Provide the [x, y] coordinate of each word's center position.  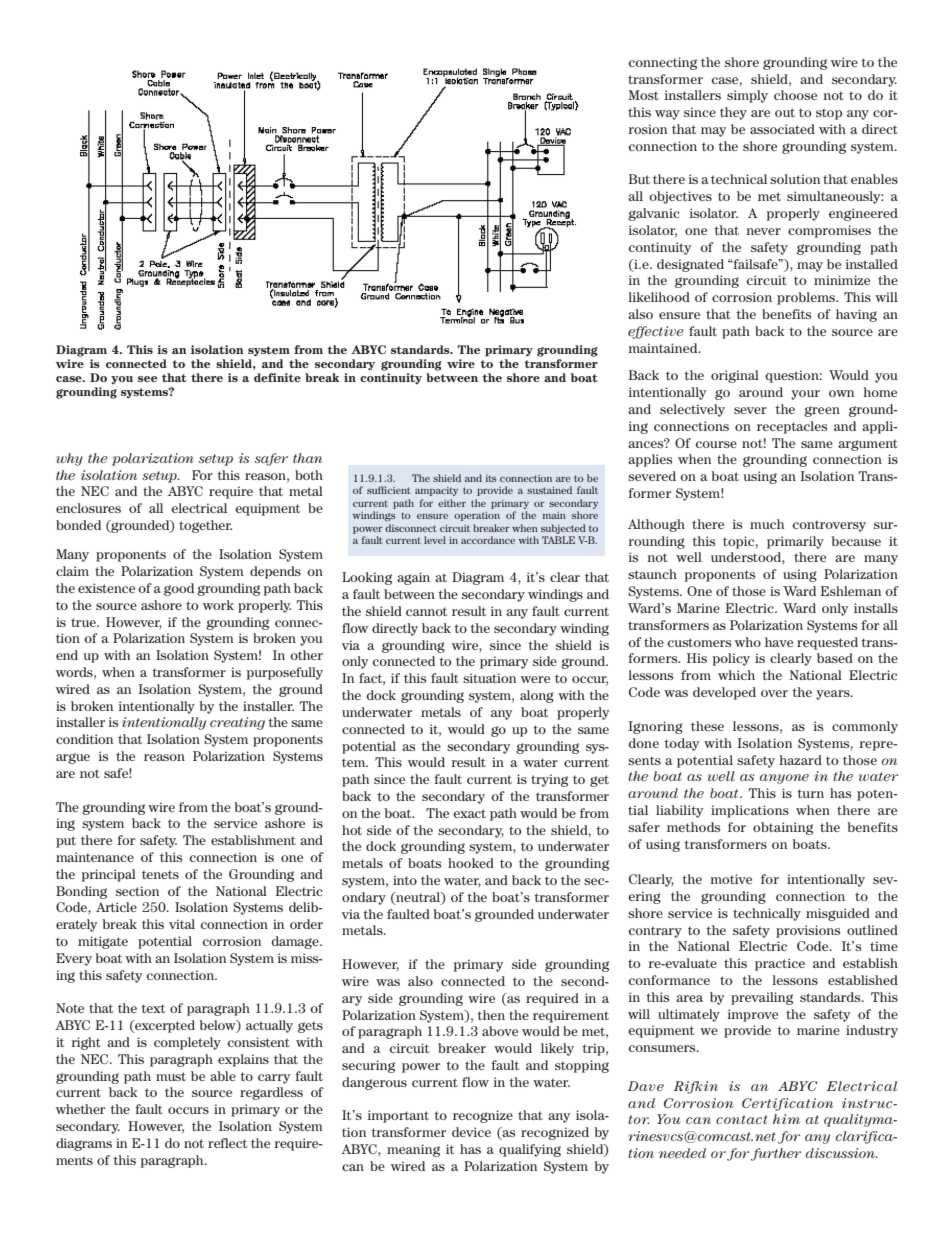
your [805, 395]
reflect [227, 1143]
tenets [160, 874]
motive [731, 879]
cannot [426, 611]
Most [644, 95]
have [779, 642]
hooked [471, 863]
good [179, 589]
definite [277, 377]
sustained [549, 490]
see [147, 379]
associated [782, 129]
